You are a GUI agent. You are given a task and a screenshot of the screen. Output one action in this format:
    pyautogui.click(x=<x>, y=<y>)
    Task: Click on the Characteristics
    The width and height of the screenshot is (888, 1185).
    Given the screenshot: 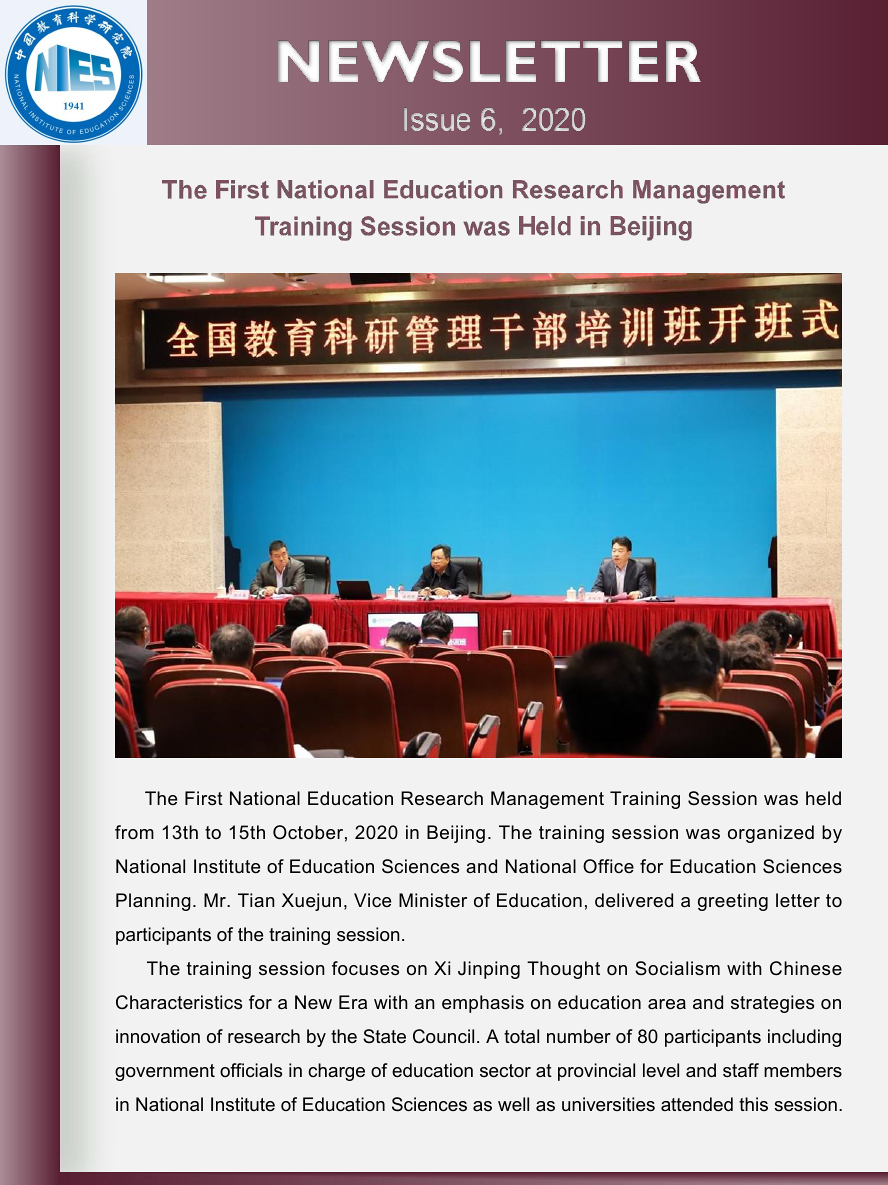 What is the action you would take?
    pyautogui.click(x=179, y=1002)
